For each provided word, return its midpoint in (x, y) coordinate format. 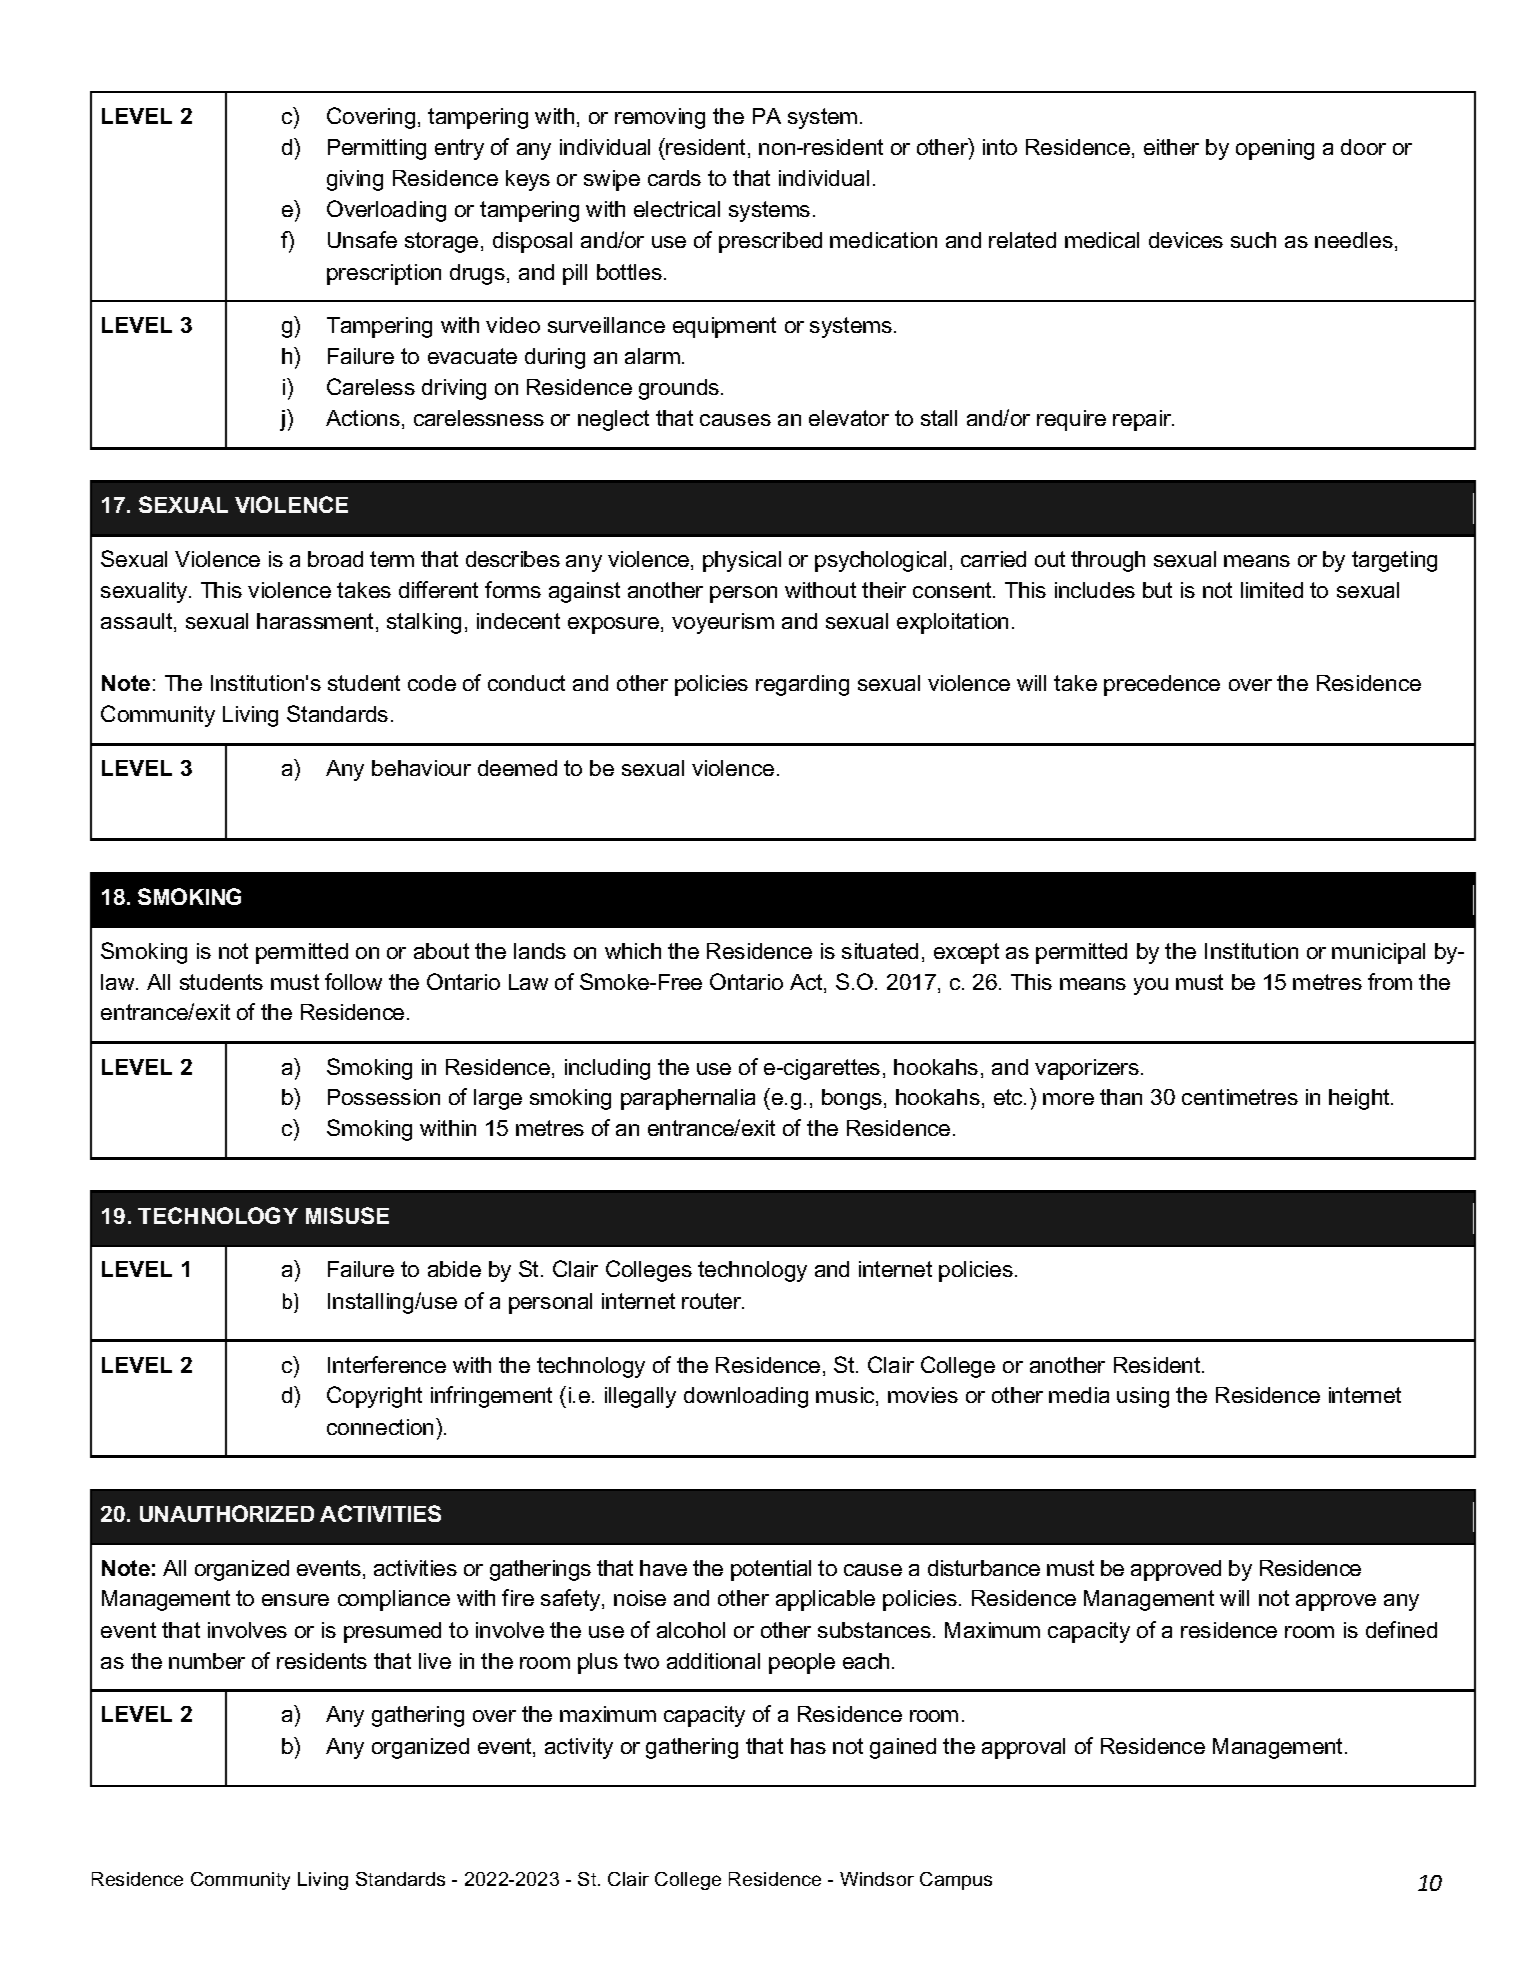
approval (1023, 1748)
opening (1275, 149)
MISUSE (347, 1215)
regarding (802, 685)
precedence (1162, 685)
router (713, 1301)
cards (674, 178)
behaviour (421, 768)
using (1143, 1397)
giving (355, 180)
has (808, 1746)
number (207, 1661)
